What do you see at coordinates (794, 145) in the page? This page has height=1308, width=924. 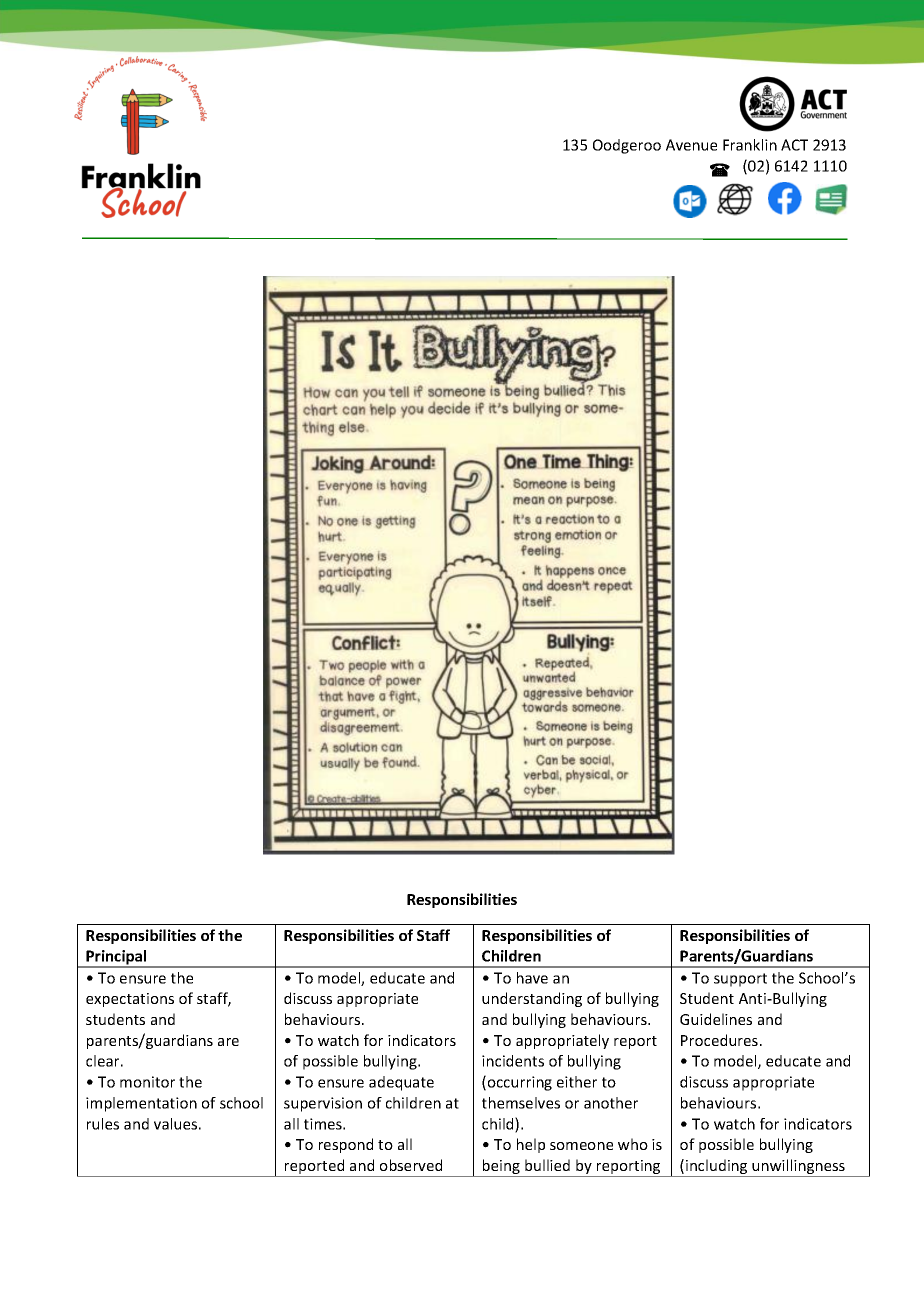 I see `ACT` at bounding box center [794, 145].
